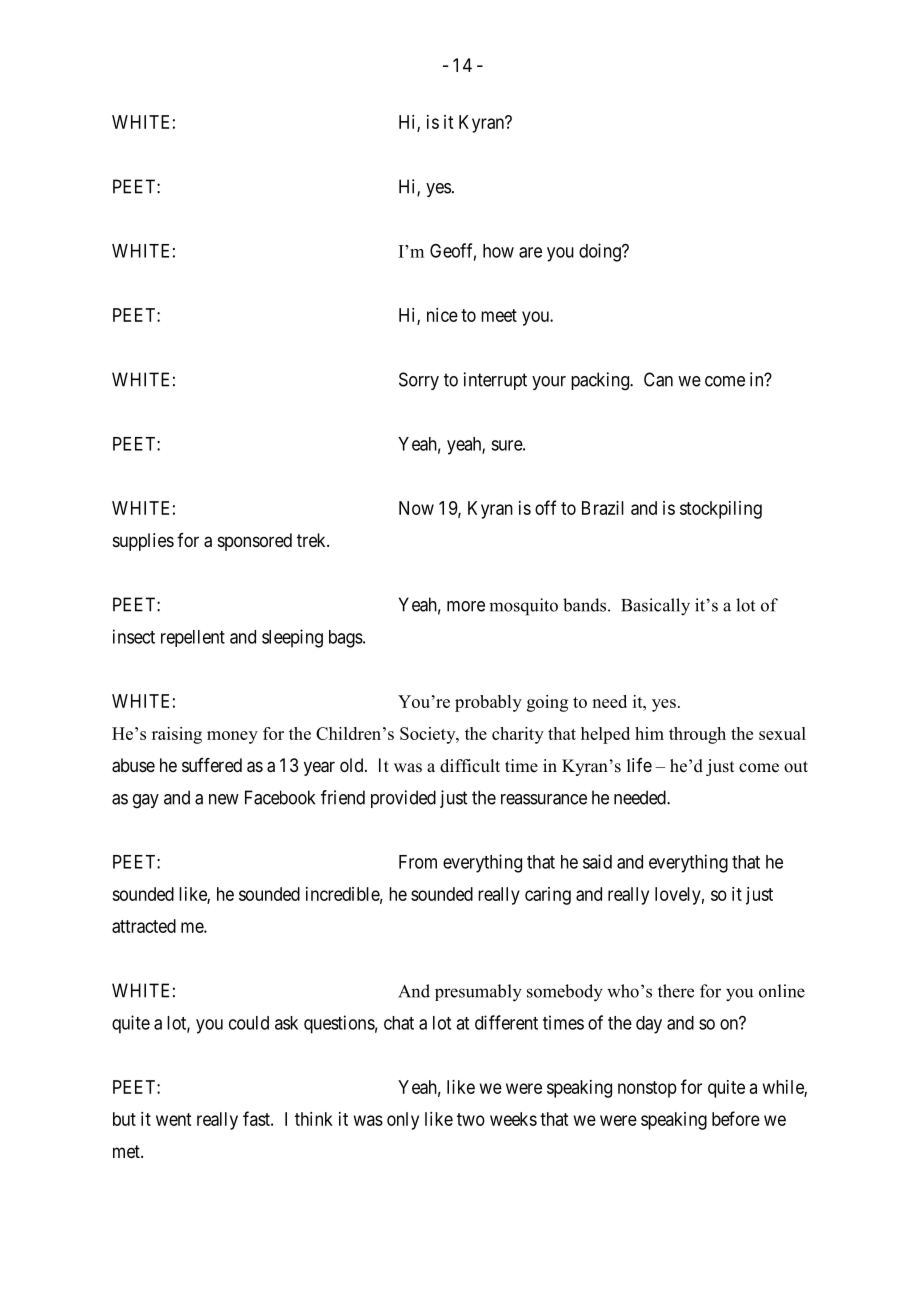 The height and width of the document is (1308, 924). Describe the element at coordinates (601, 252) in the document. I see `doing` at that location.
